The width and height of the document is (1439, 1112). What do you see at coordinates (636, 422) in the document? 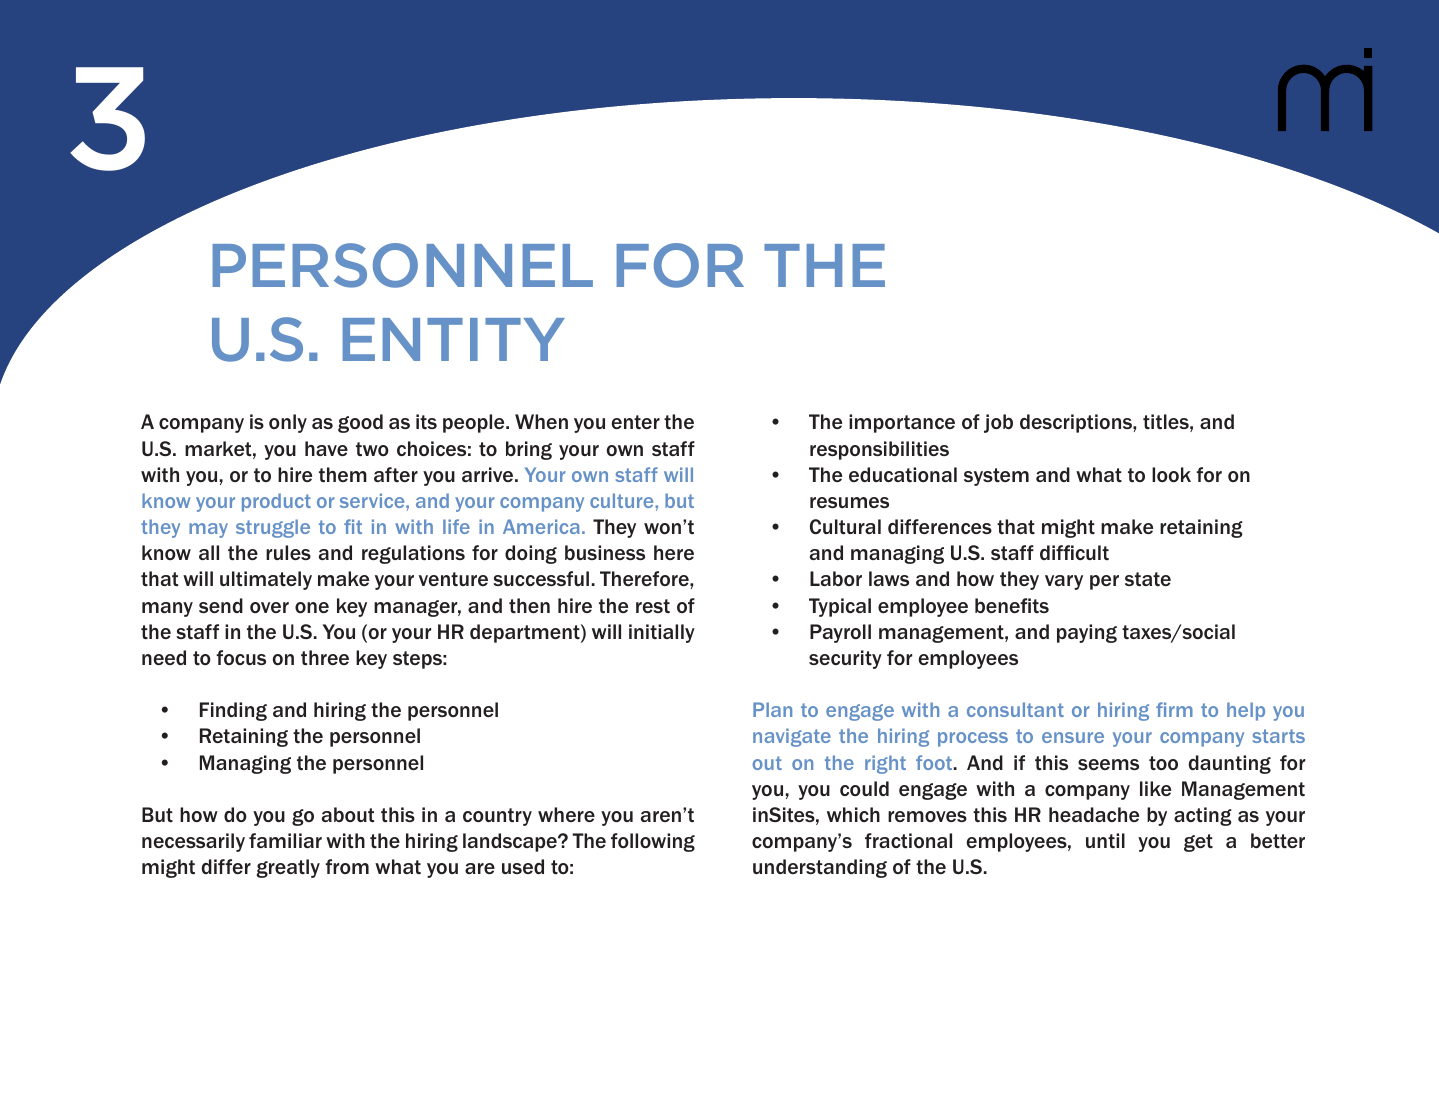
I see `enter` at bounding box center [636, 422].
